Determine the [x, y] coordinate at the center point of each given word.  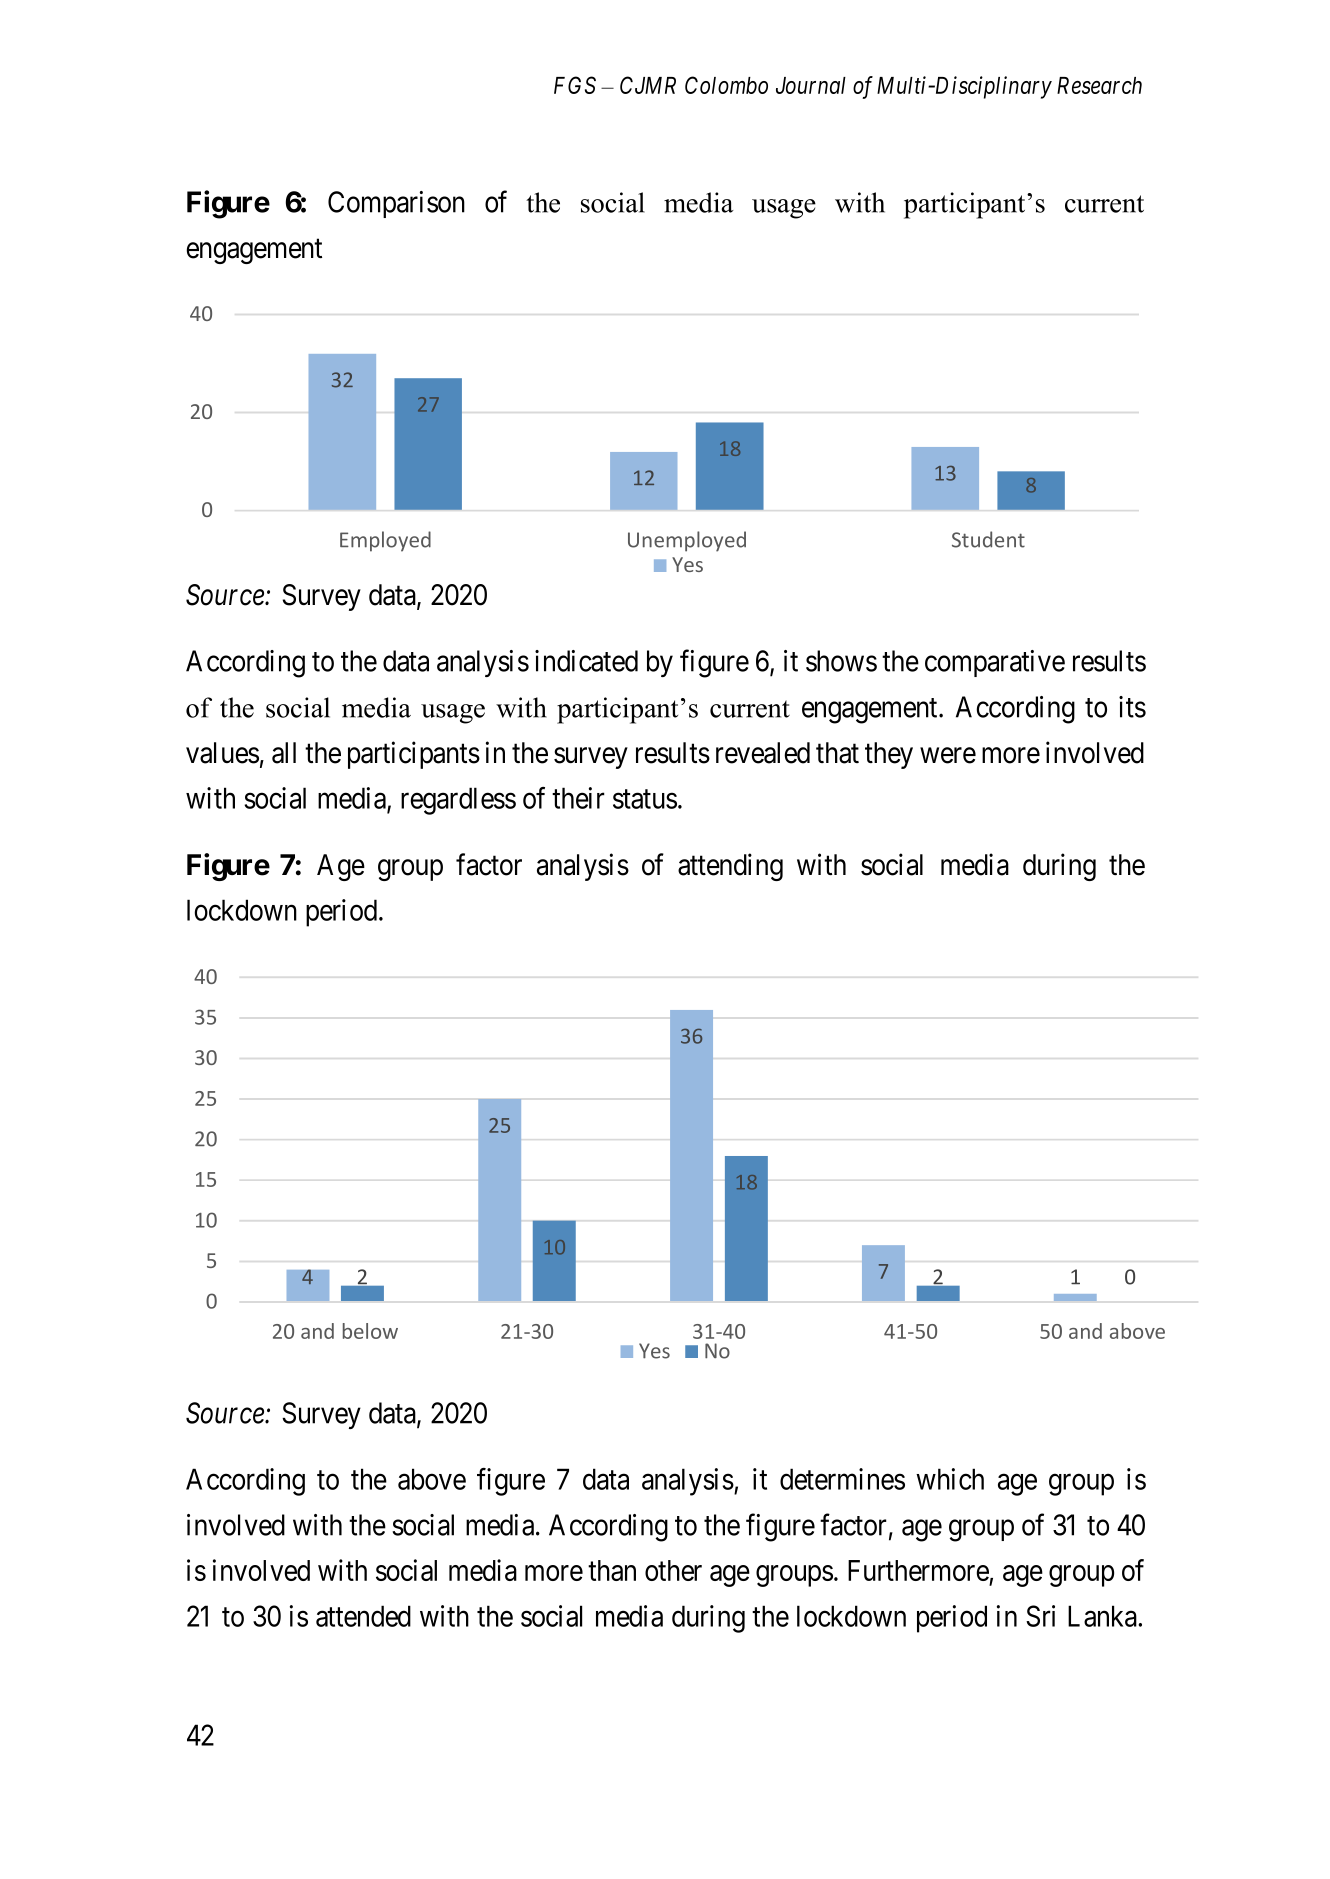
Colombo [726, 85]
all [284, 753]
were [948, 755]
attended [363, 1616]
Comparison [396, 204]
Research [1099, 85]
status [645, 799]
